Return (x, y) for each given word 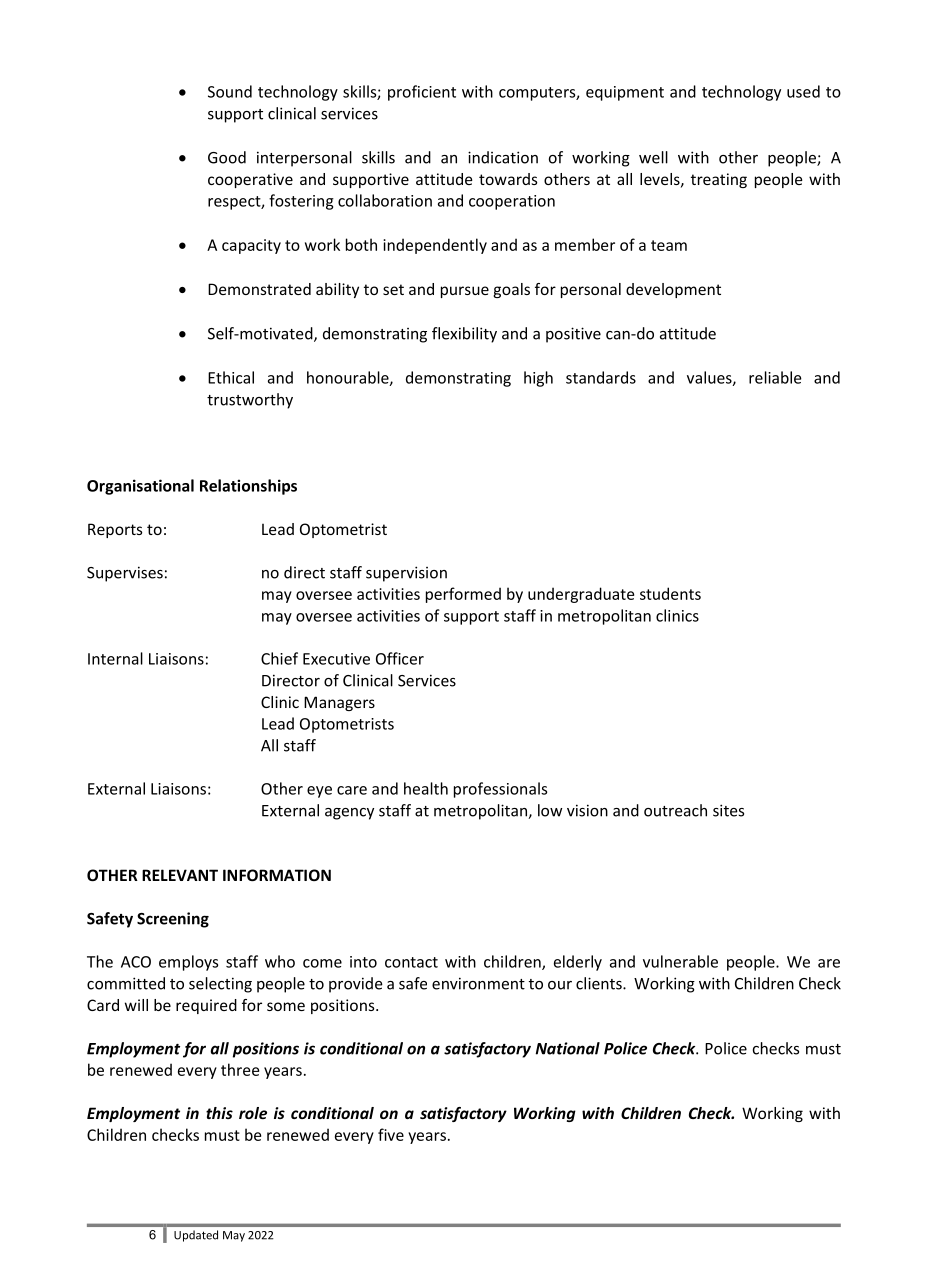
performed (463, 595)
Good (227, 157)
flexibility (464, 335)
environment (478, 983)
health (426, 788)
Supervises (125, 574)
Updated (196, 1236)
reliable (775, 377)
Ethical (231, 377)
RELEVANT (180, 875)
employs (188, 963)
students (670, 593)
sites (728, 810)
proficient (422, 93)
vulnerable (680, 961)
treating (719, 180)
